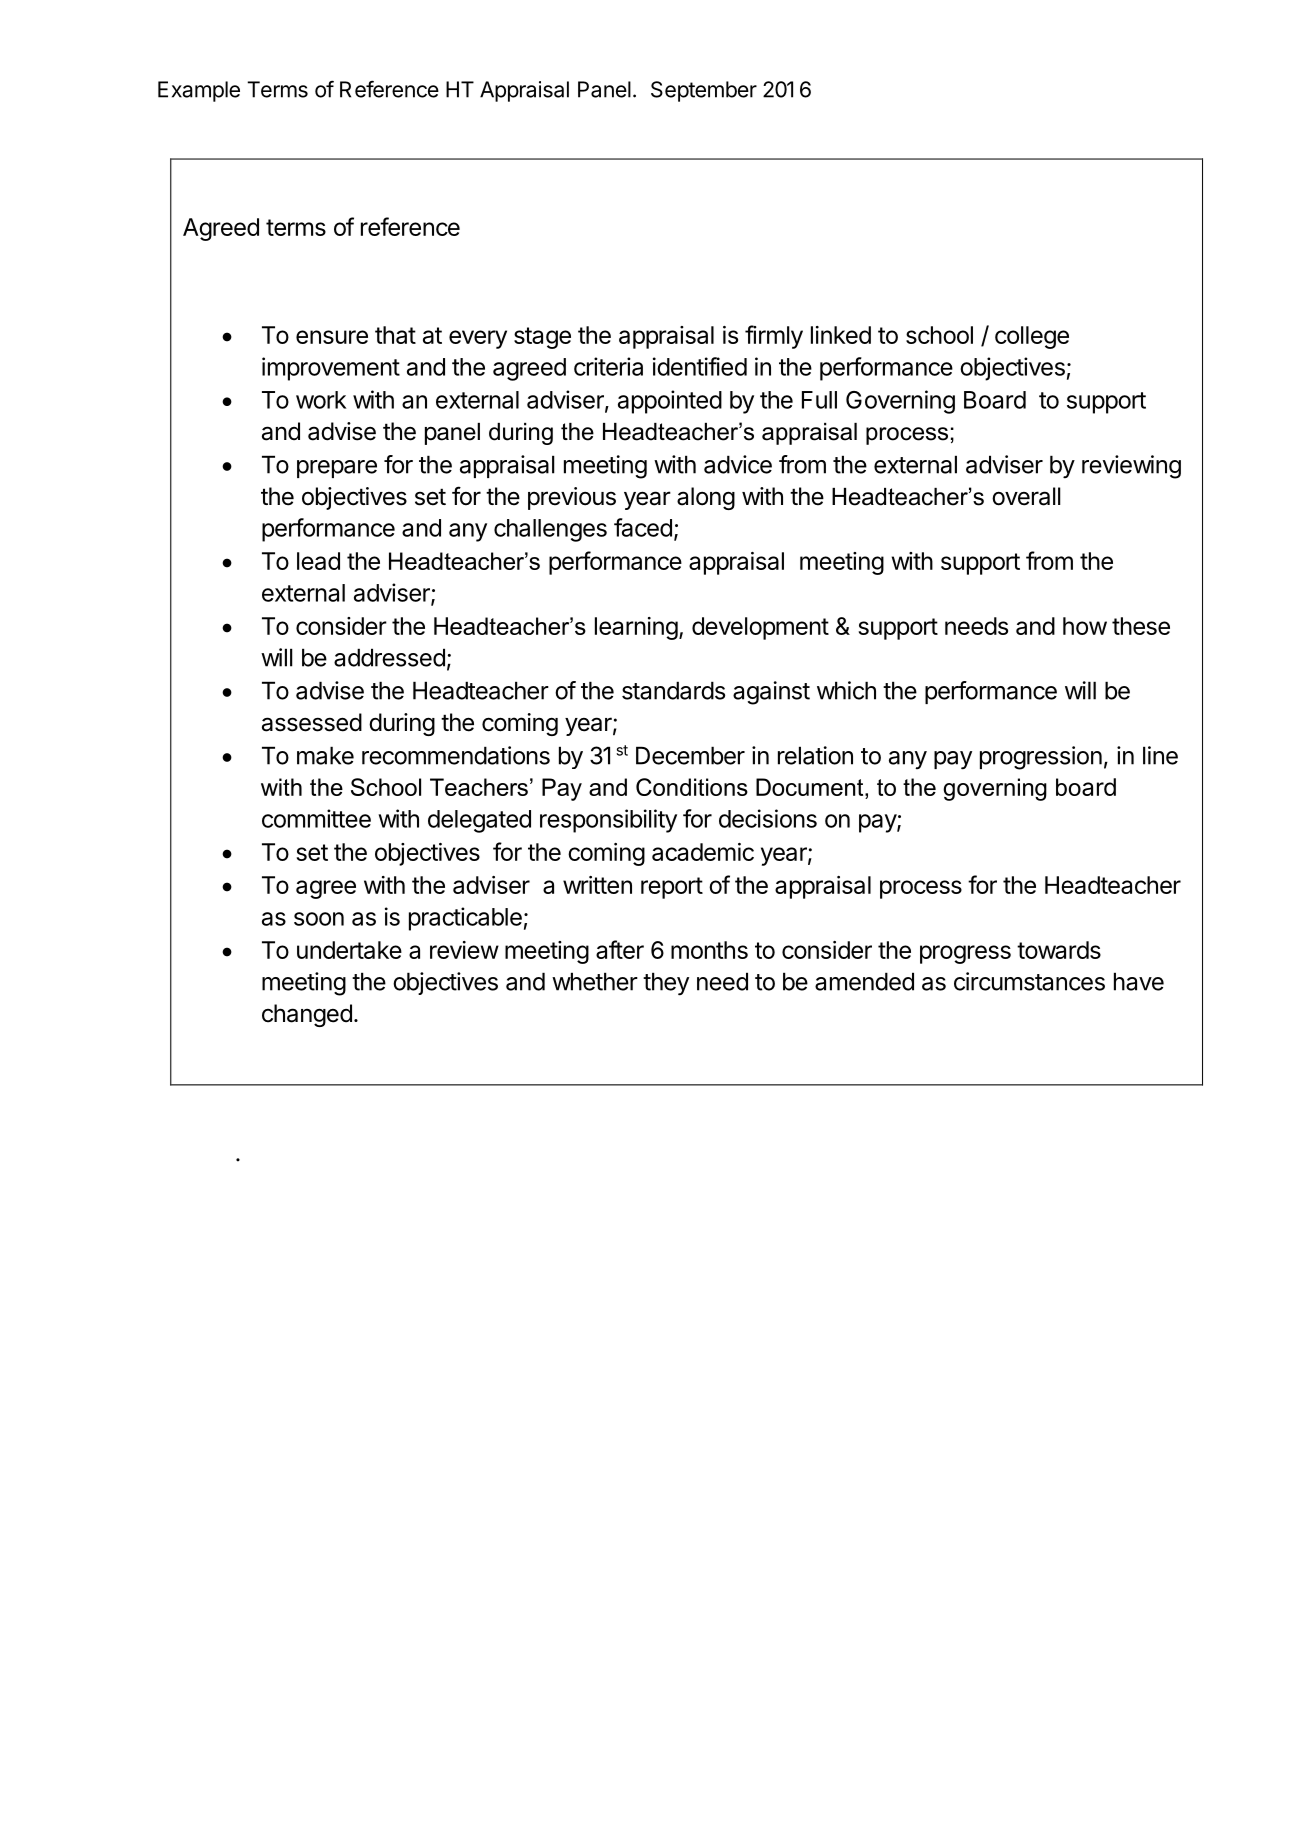 This document has width=1293, height=1829. Describe the element at coordinates (704, 91) in the document. I see `September` at that location.
